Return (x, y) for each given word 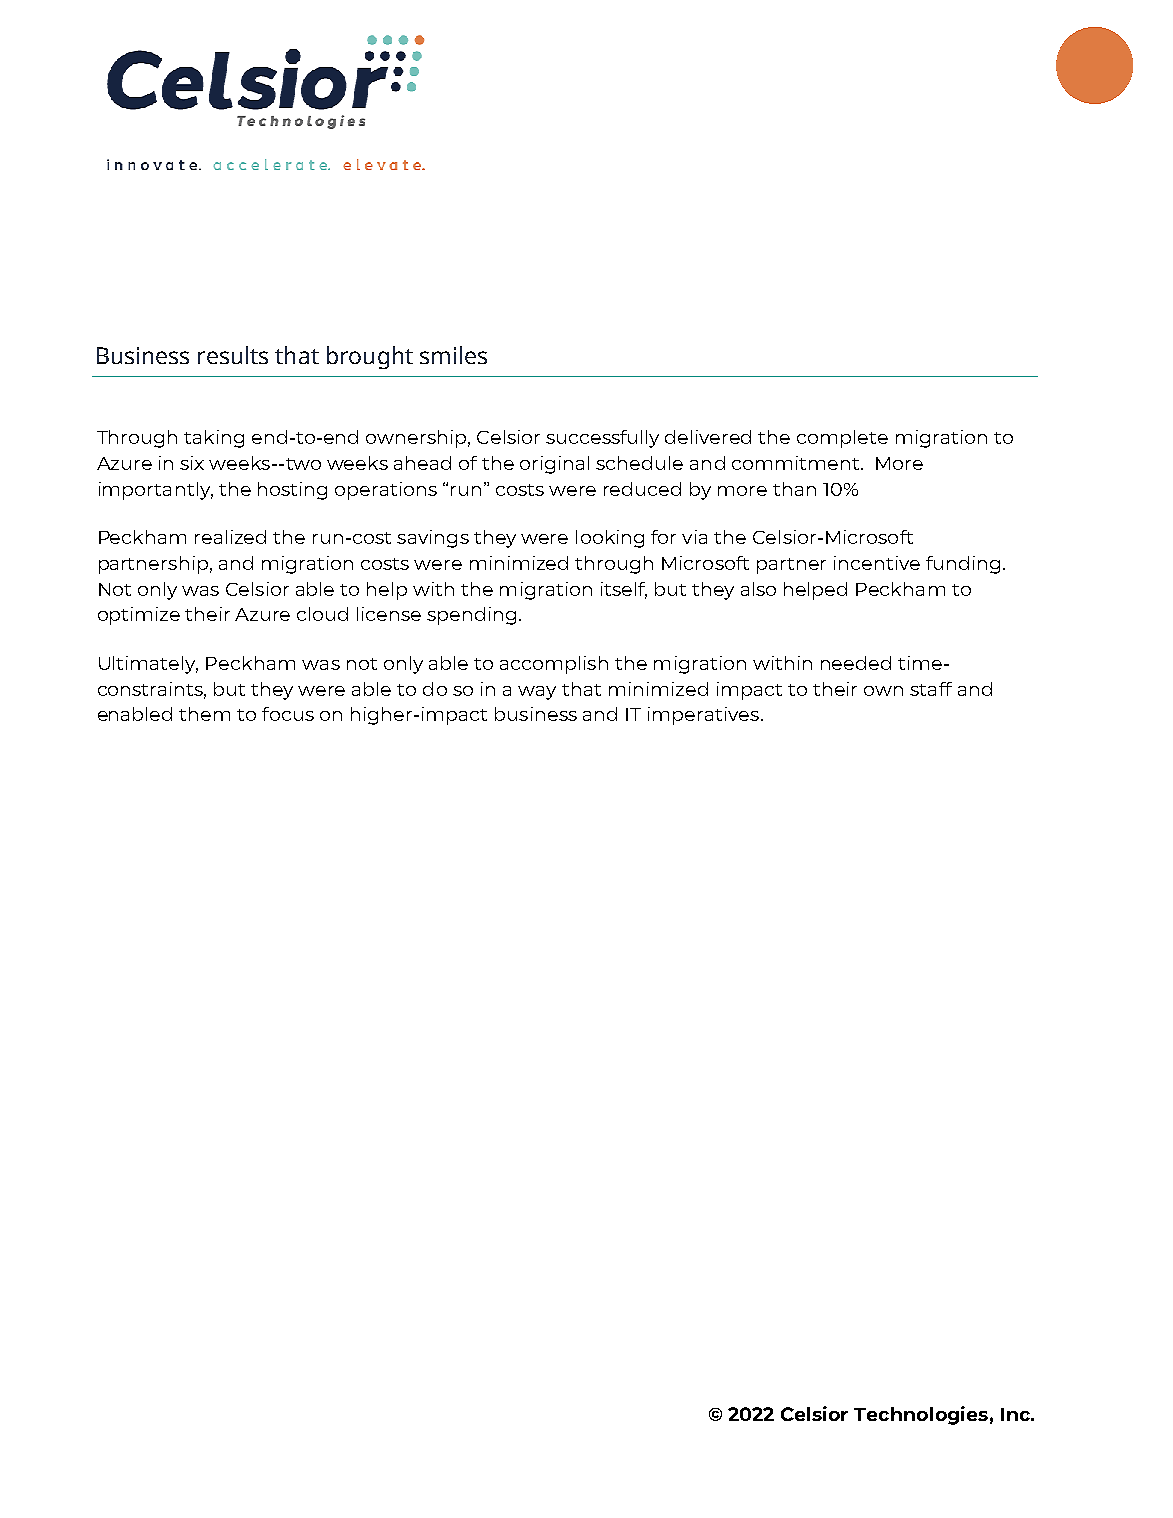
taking (214, 439)
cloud (322, 614)
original (554, 465)
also (758, 589)
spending (471, 616)
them (204, 714)
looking (610, 539)
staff (931, 689)
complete (842, 439)
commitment (797, 463)
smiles (453, 355)
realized (230, 537)
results (233, 355)
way (537, 693)
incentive (877, 563)
